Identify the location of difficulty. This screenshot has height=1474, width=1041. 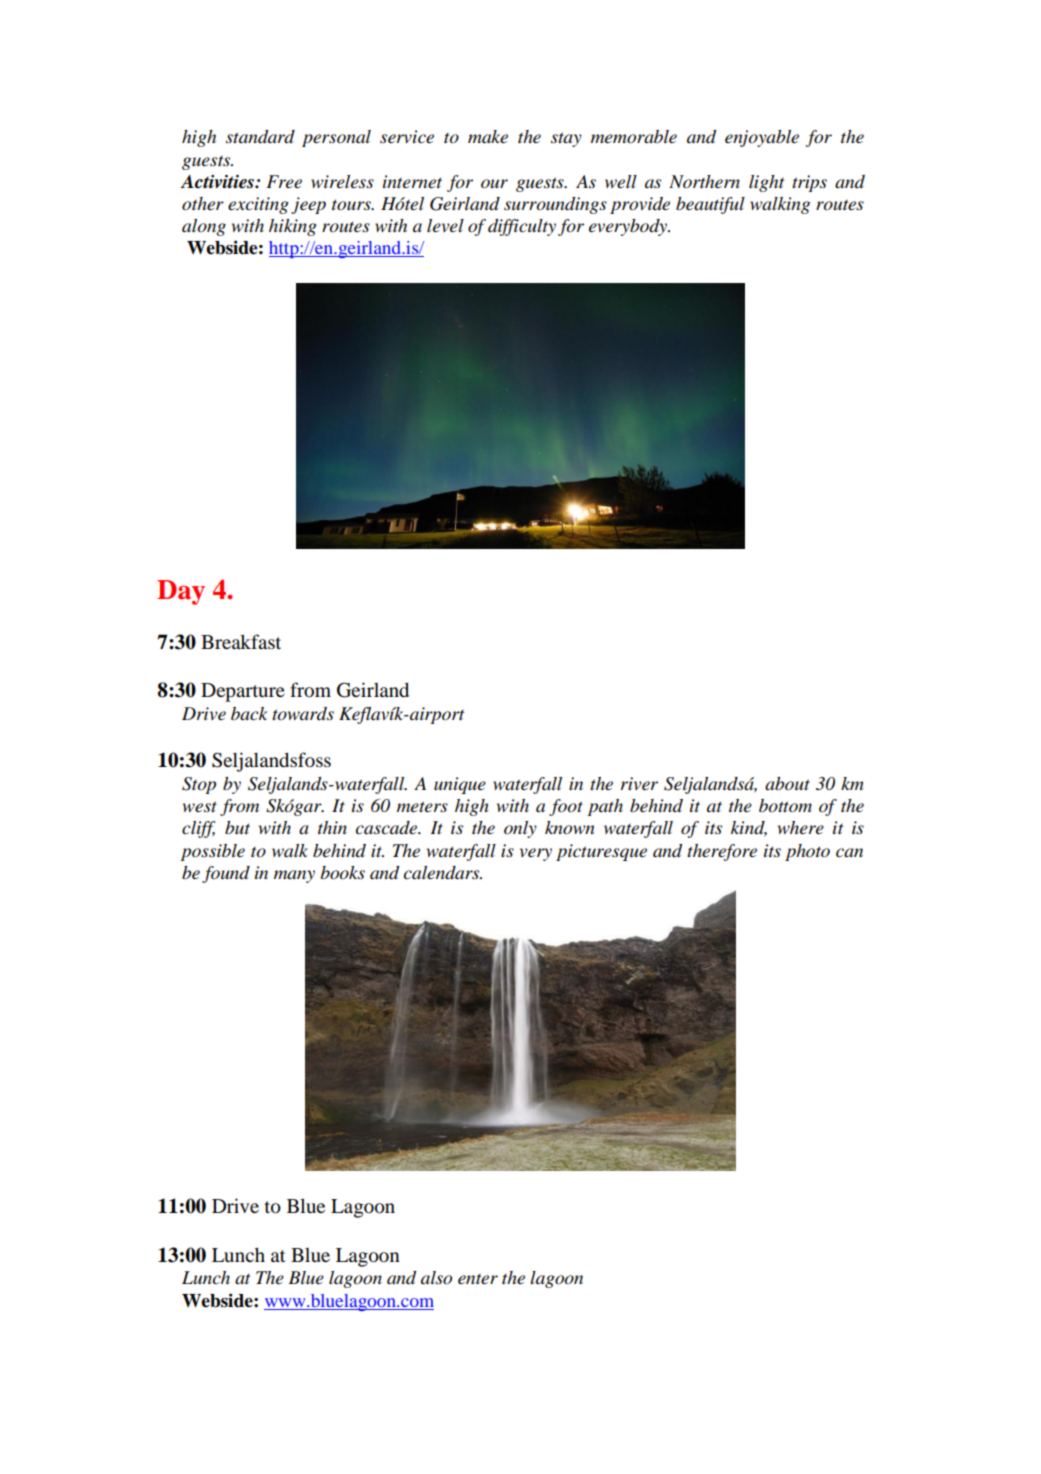
(522, 227).
